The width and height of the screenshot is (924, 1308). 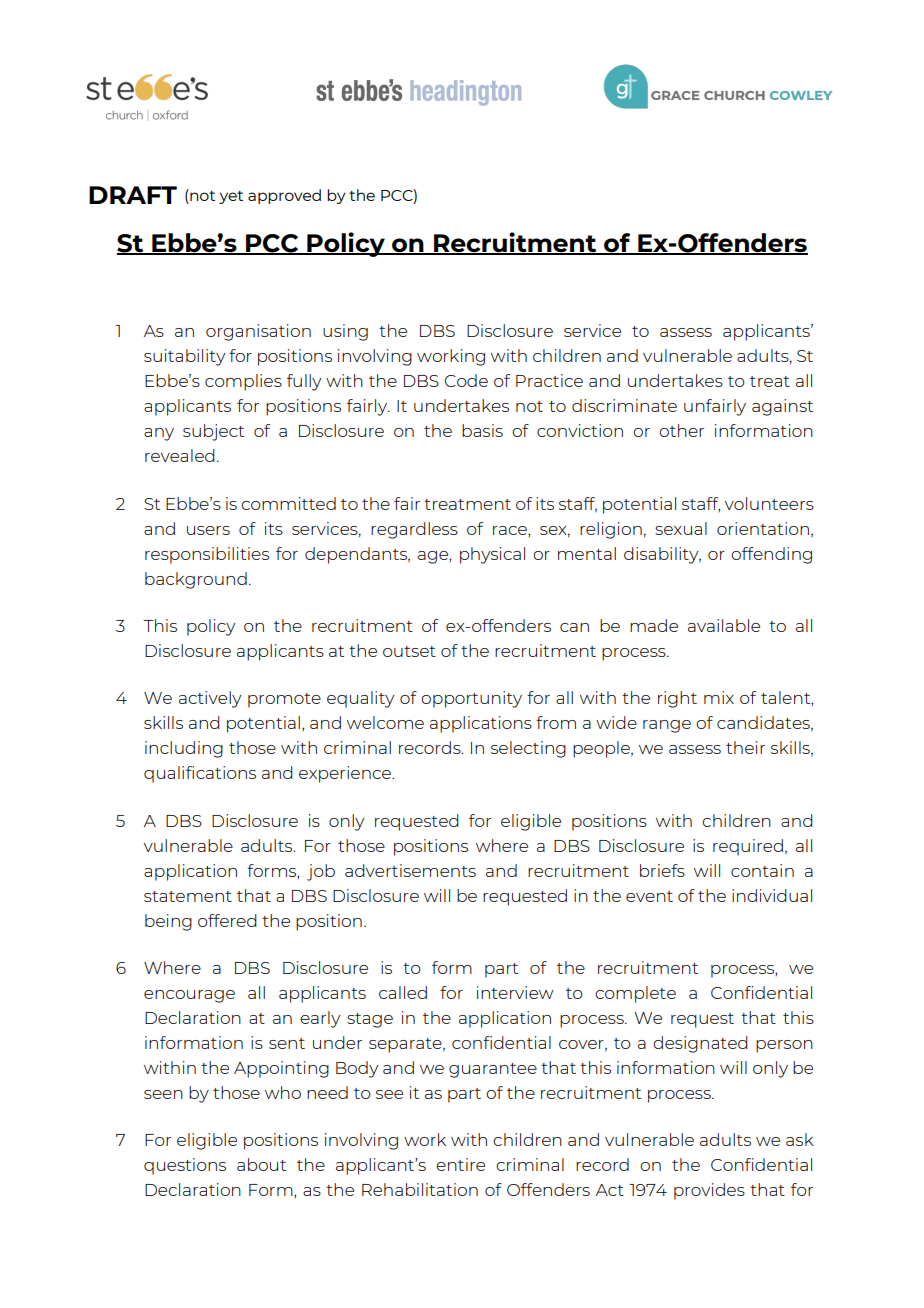 What do you see at coordinates (471, 699) in the screenshot?
I see `opportunity` at bounding box center [471, 699].
